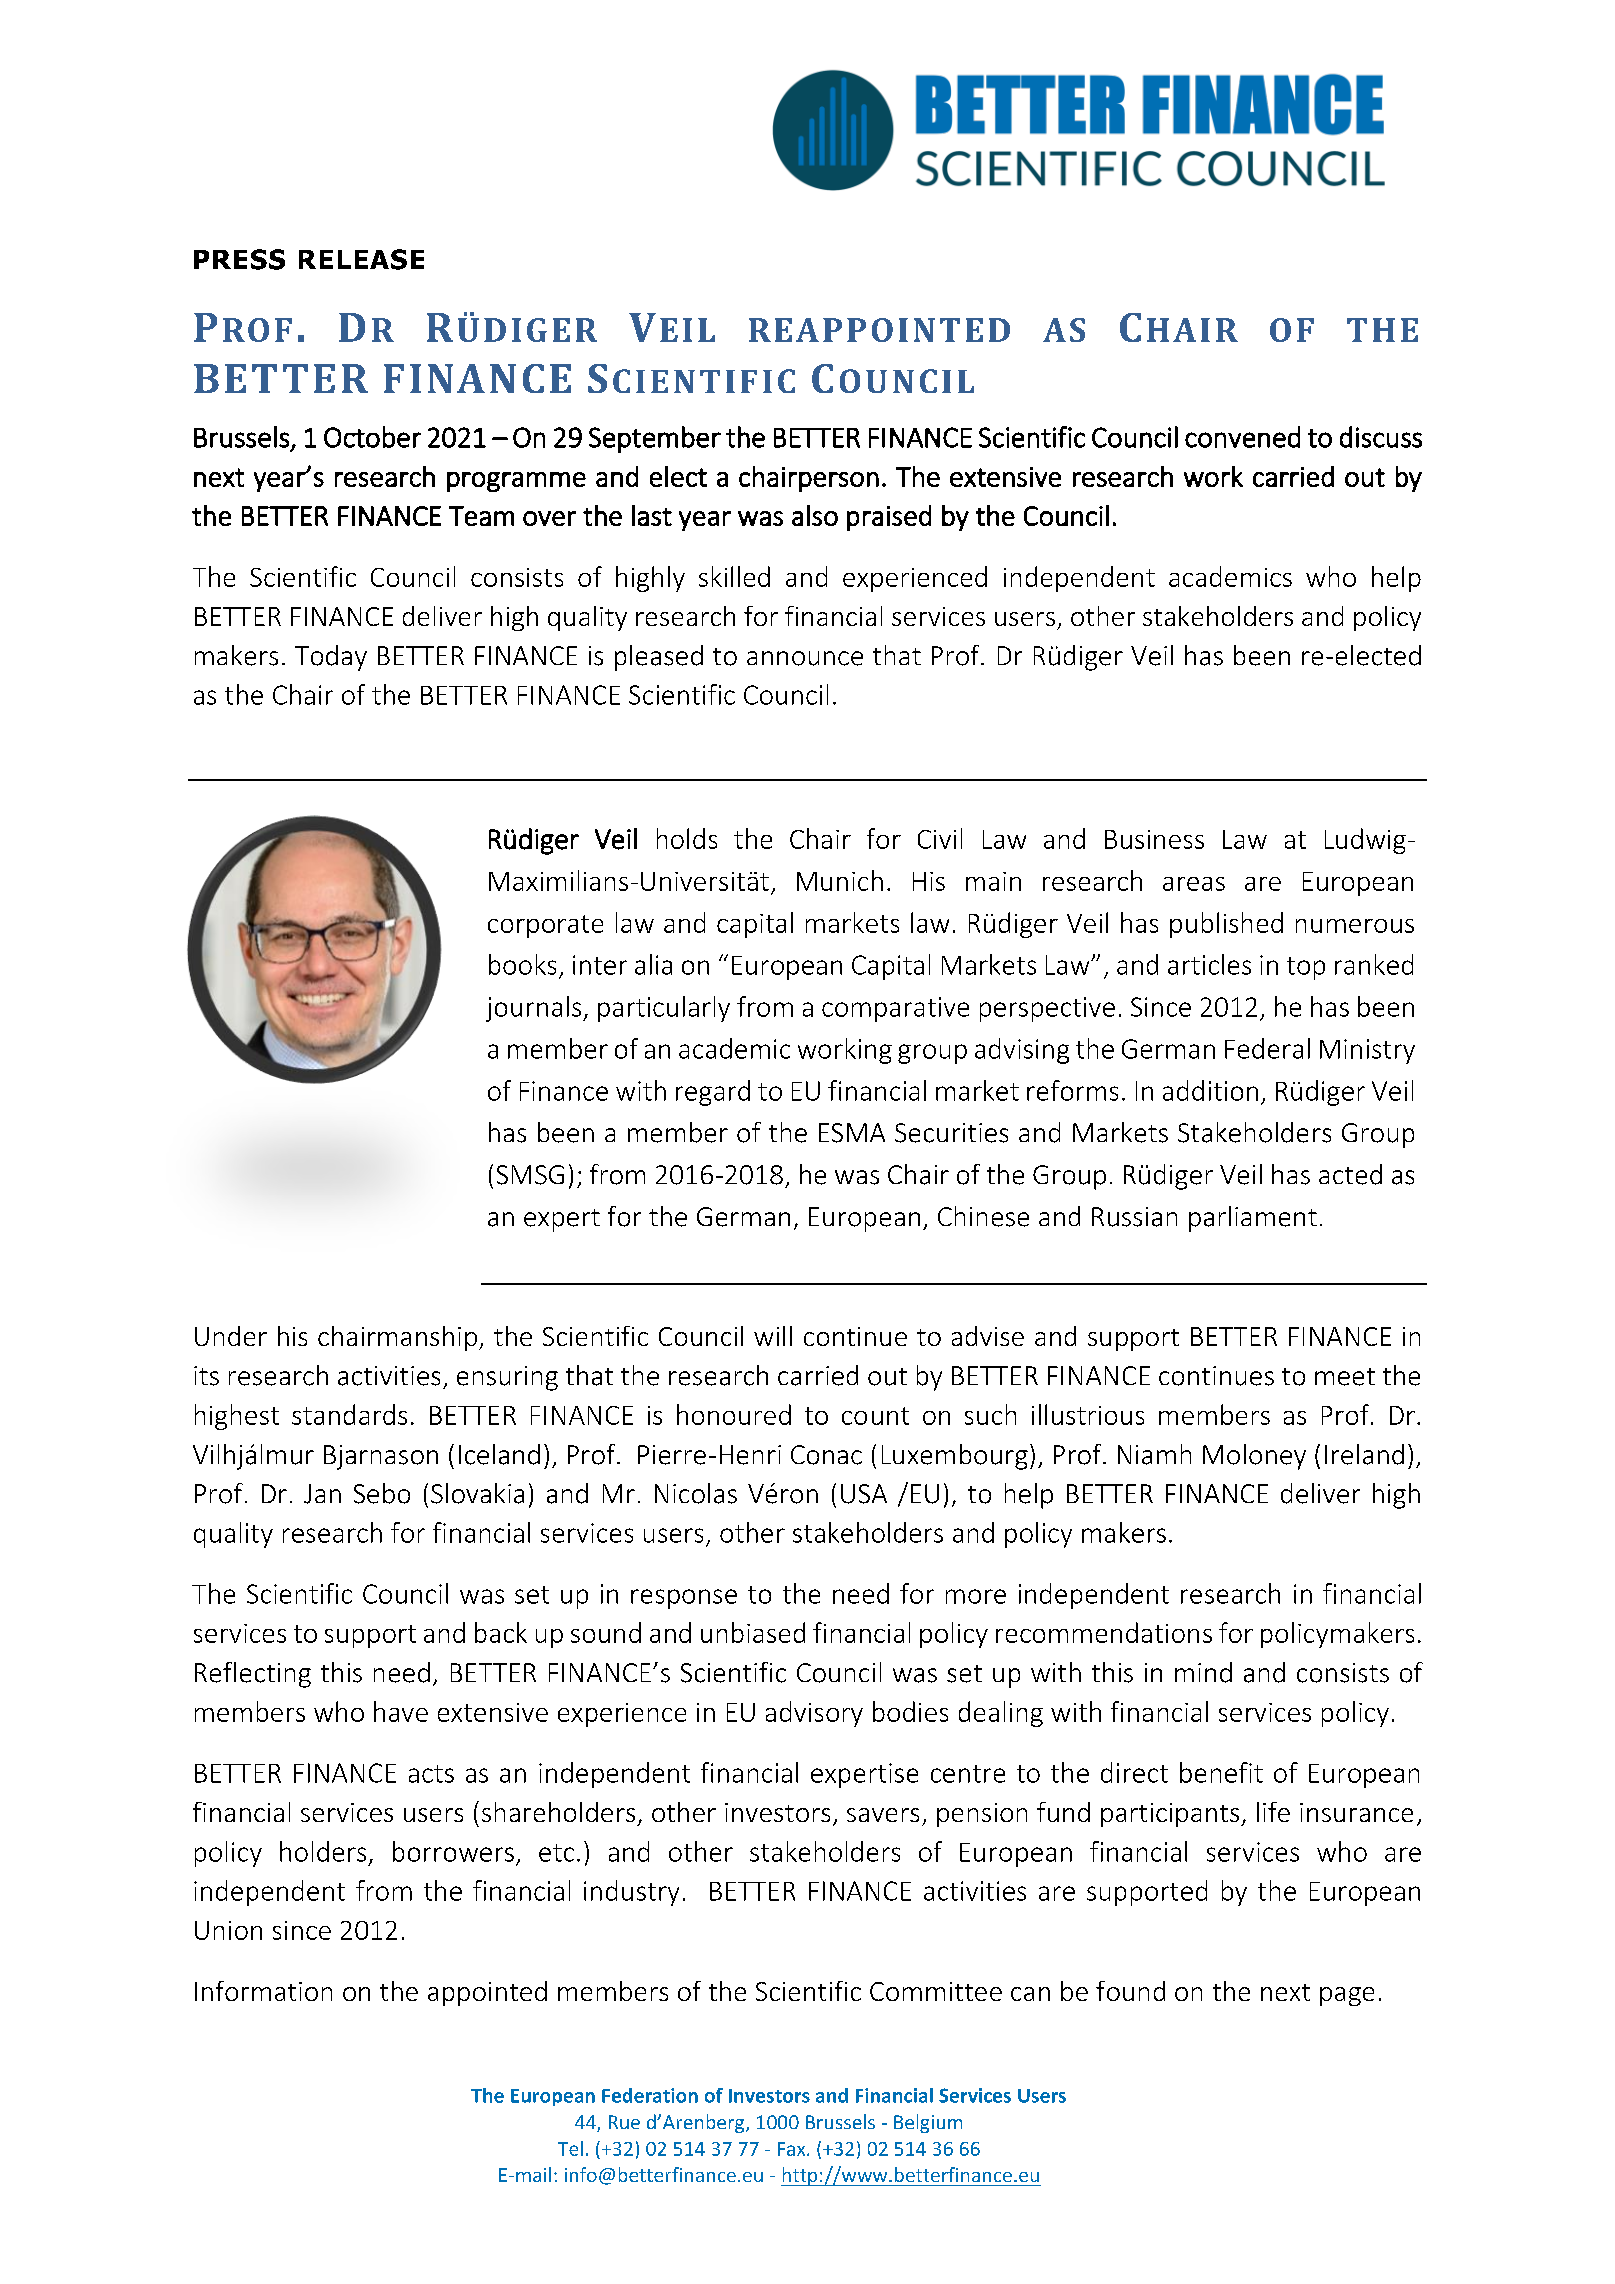 Image resolution: width=1615 pixels, height=2284 pixels. What do you see at coordinates (864, 1494) in the image?
I see `USA` at bounding box center [864, 1494].
